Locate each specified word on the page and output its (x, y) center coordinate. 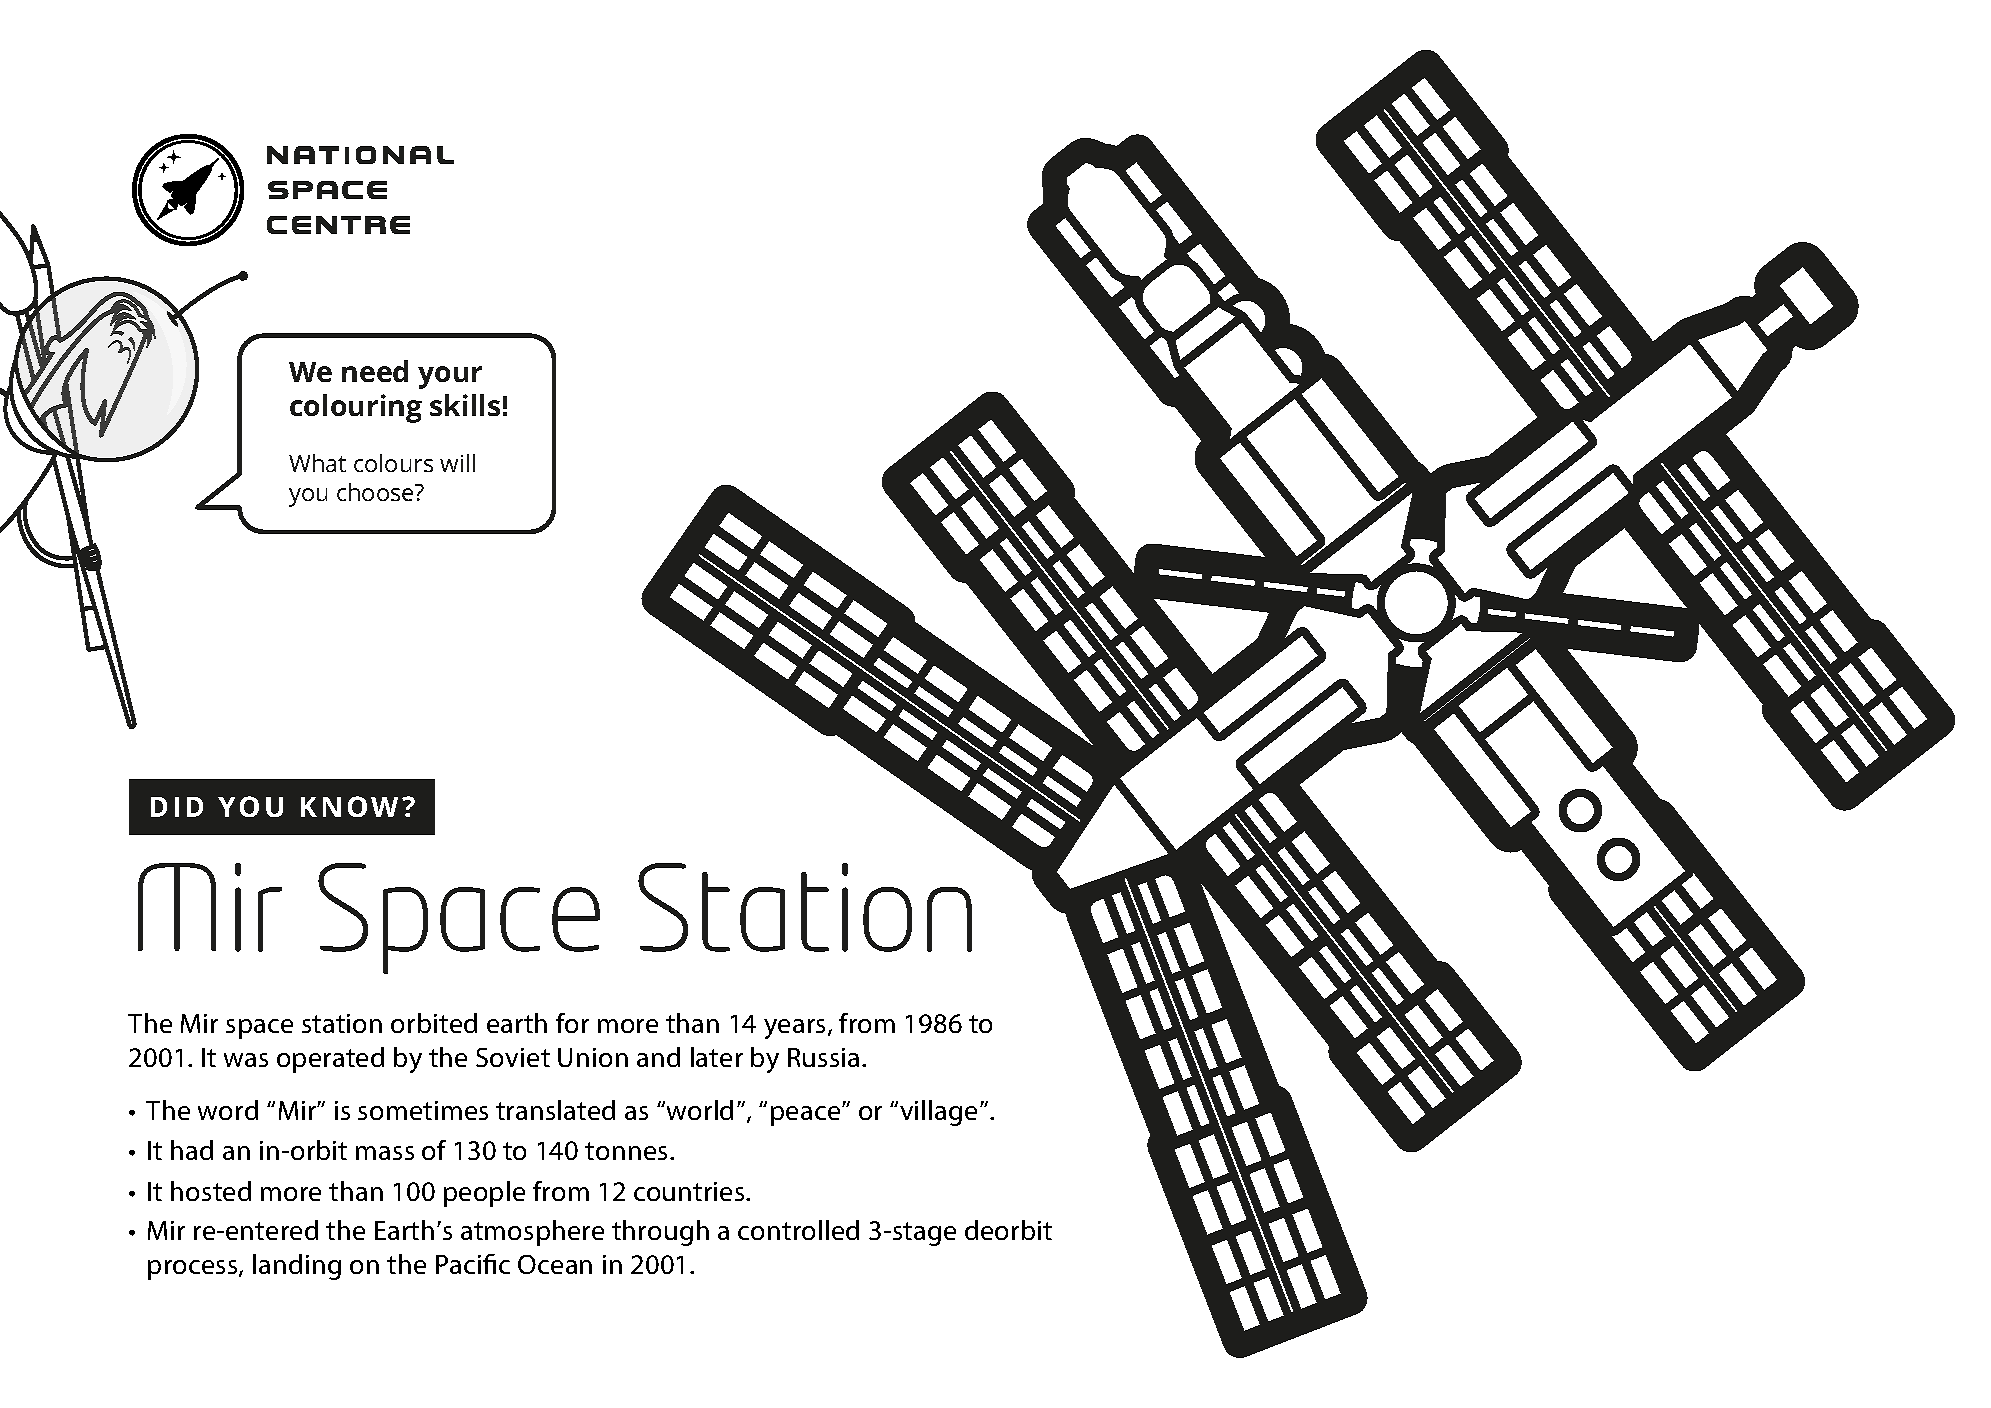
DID (177, 807)
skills (465, 405)
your (450, 377)
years (794, 1029)
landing (297, 1267)
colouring (356, 408)
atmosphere (532, 1233)
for (572, 1023)
